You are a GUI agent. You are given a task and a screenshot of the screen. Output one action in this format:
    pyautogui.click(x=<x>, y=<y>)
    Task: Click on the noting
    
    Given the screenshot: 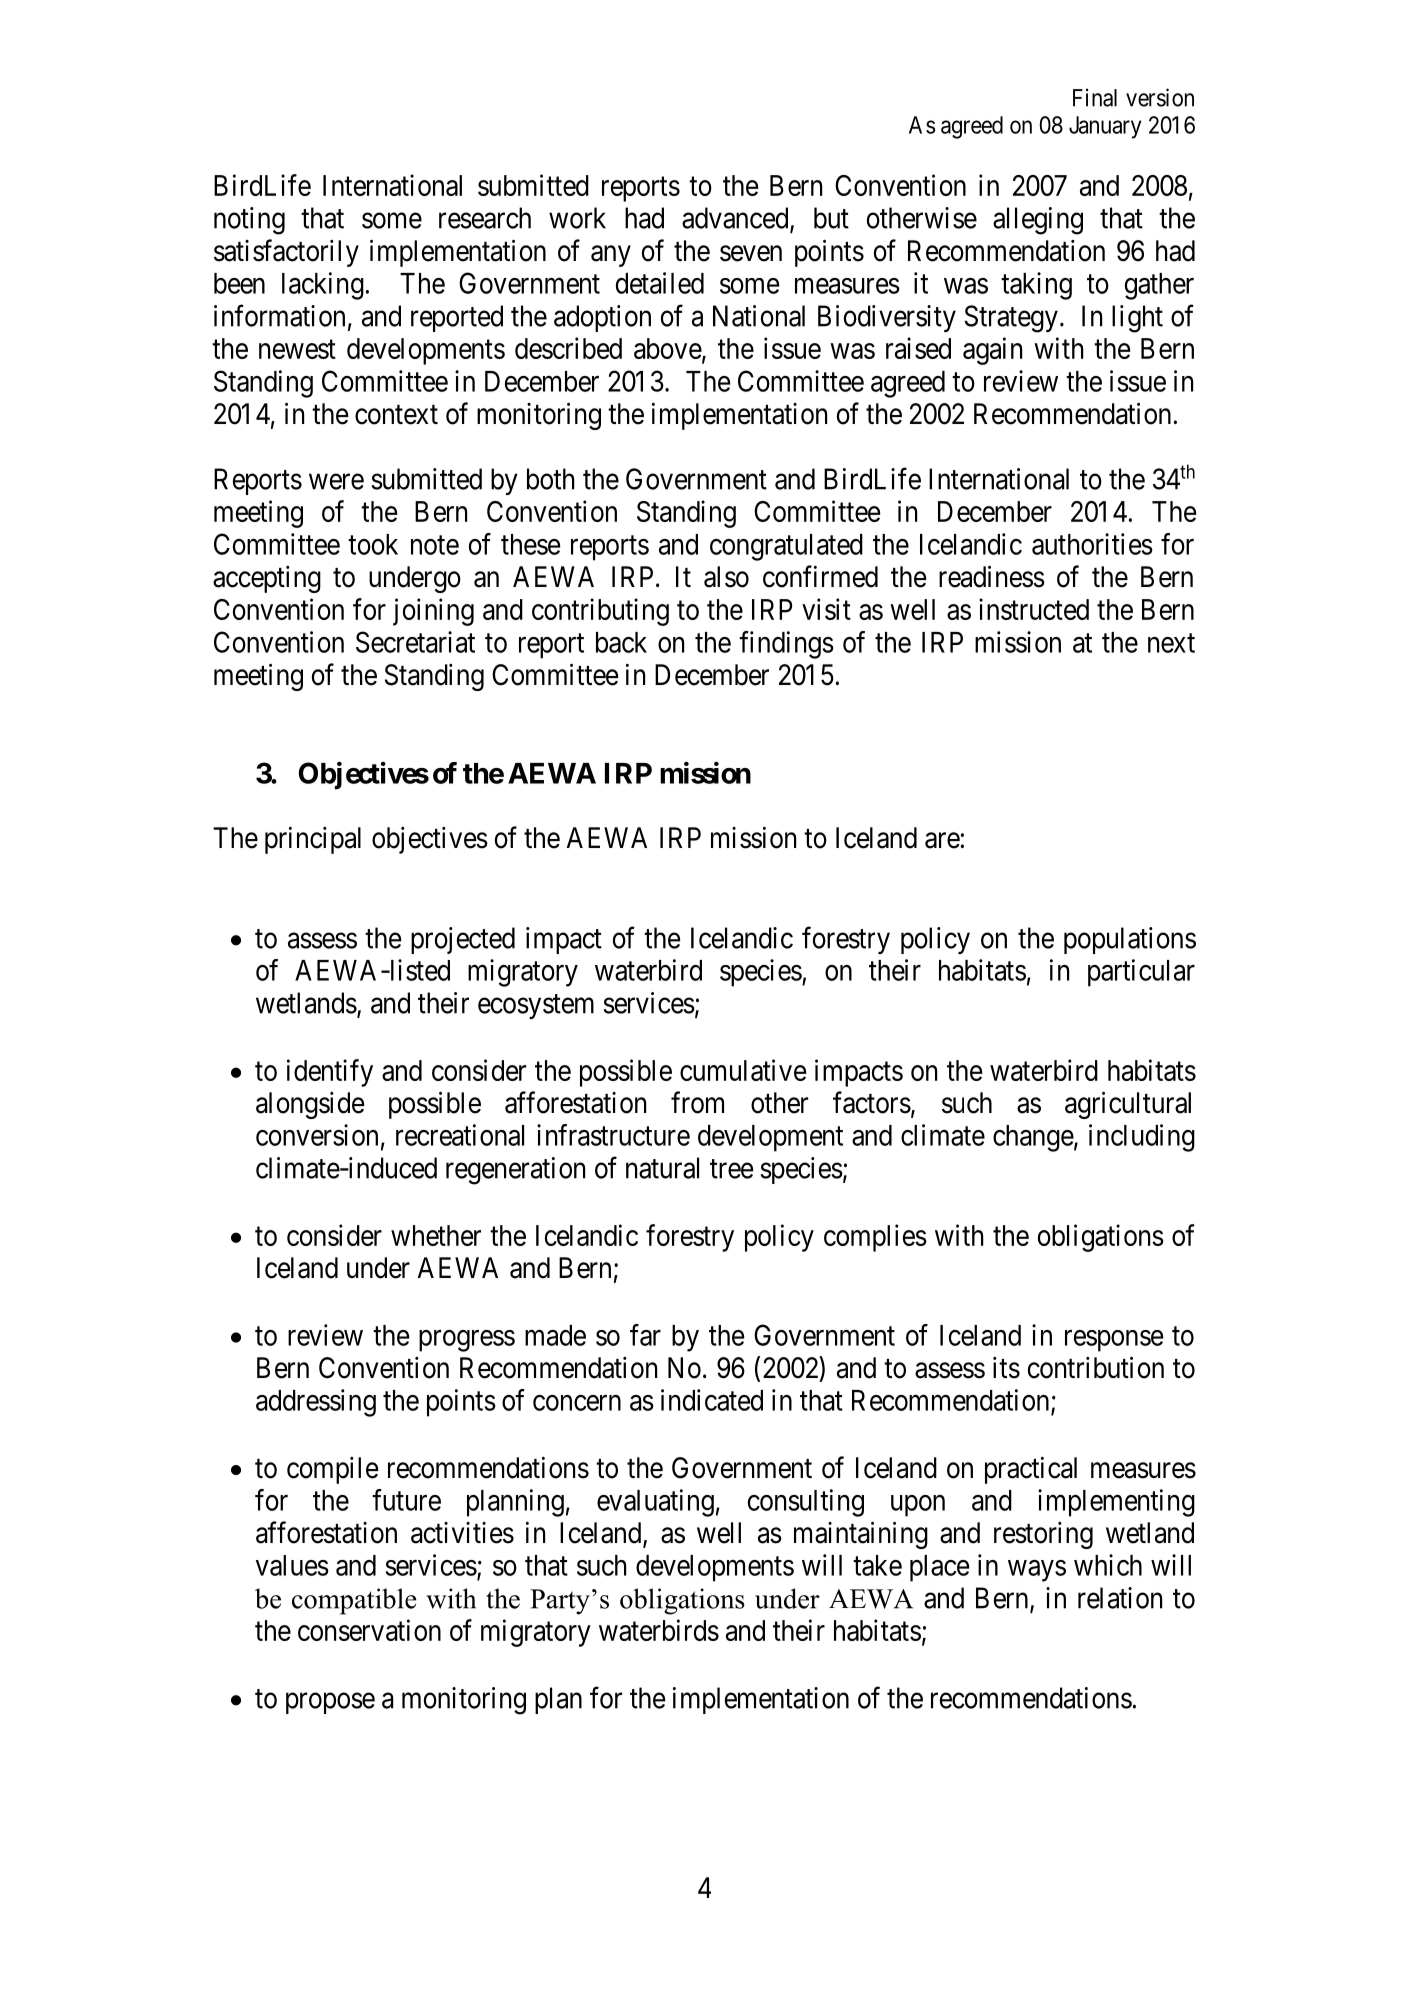 What is the action you would take?
    pyautogui.click(x=249, y=221)
